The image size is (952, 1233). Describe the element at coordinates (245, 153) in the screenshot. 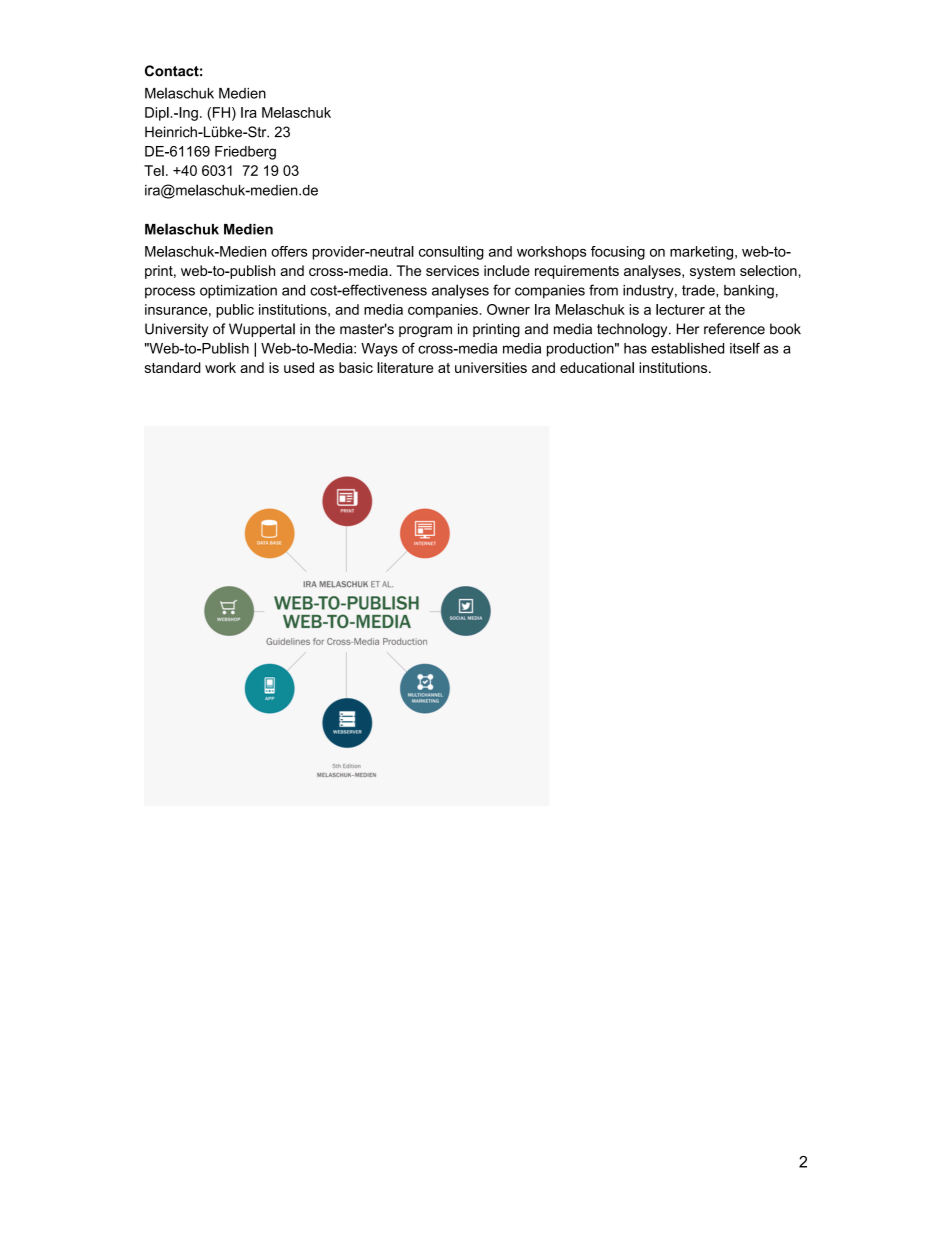

I see `Friedberg` at that location.
